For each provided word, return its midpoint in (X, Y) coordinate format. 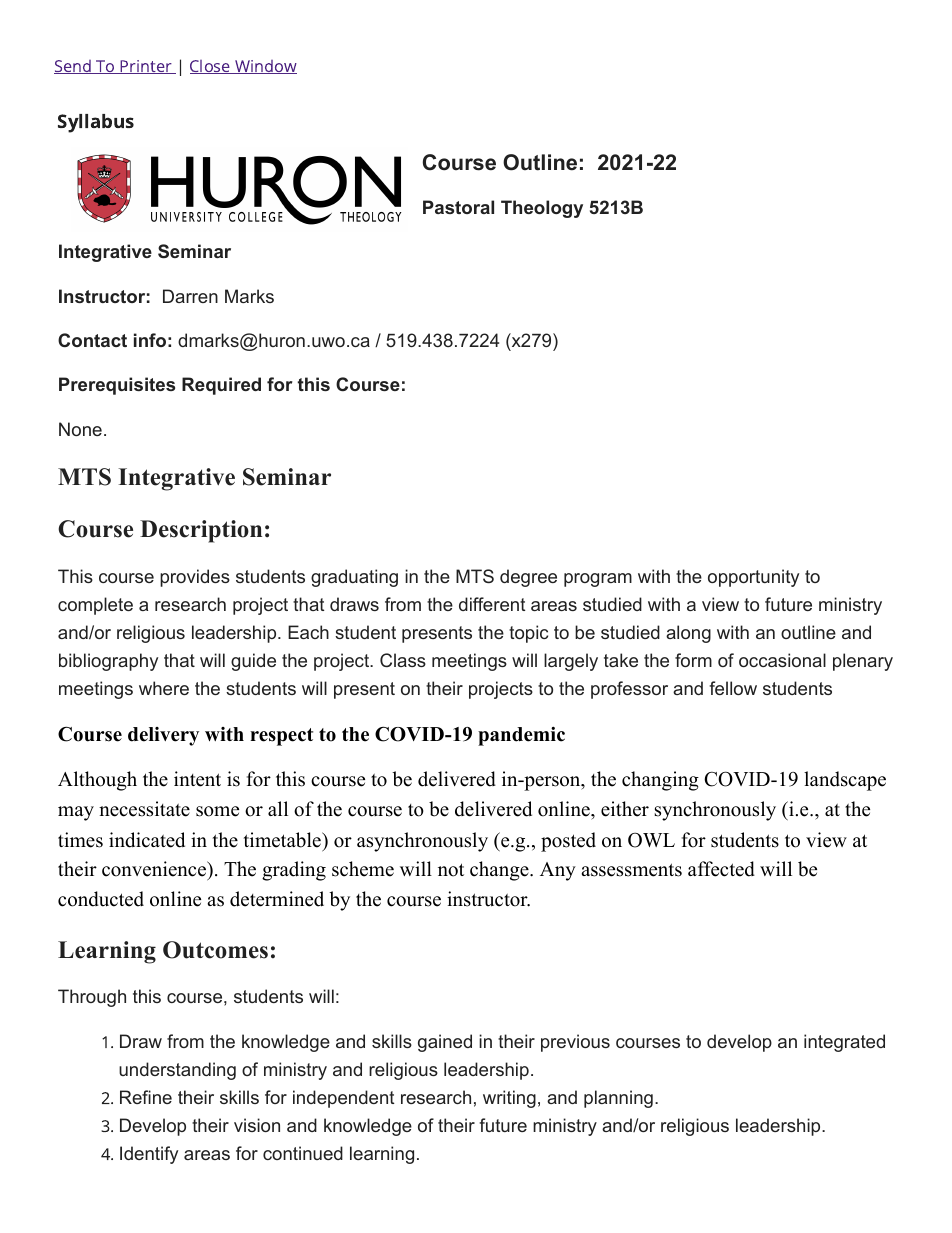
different (492, 604)
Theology (542, 209)
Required (221, 386)
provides (195, 578)
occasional (782, 660)
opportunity (753, 578)
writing (509, 1099)
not (451, 870)
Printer (146, 67)
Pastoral (458, 207)
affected (721, 869)
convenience (155, 869)
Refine (146, 1097)
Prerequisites (117, 386)
